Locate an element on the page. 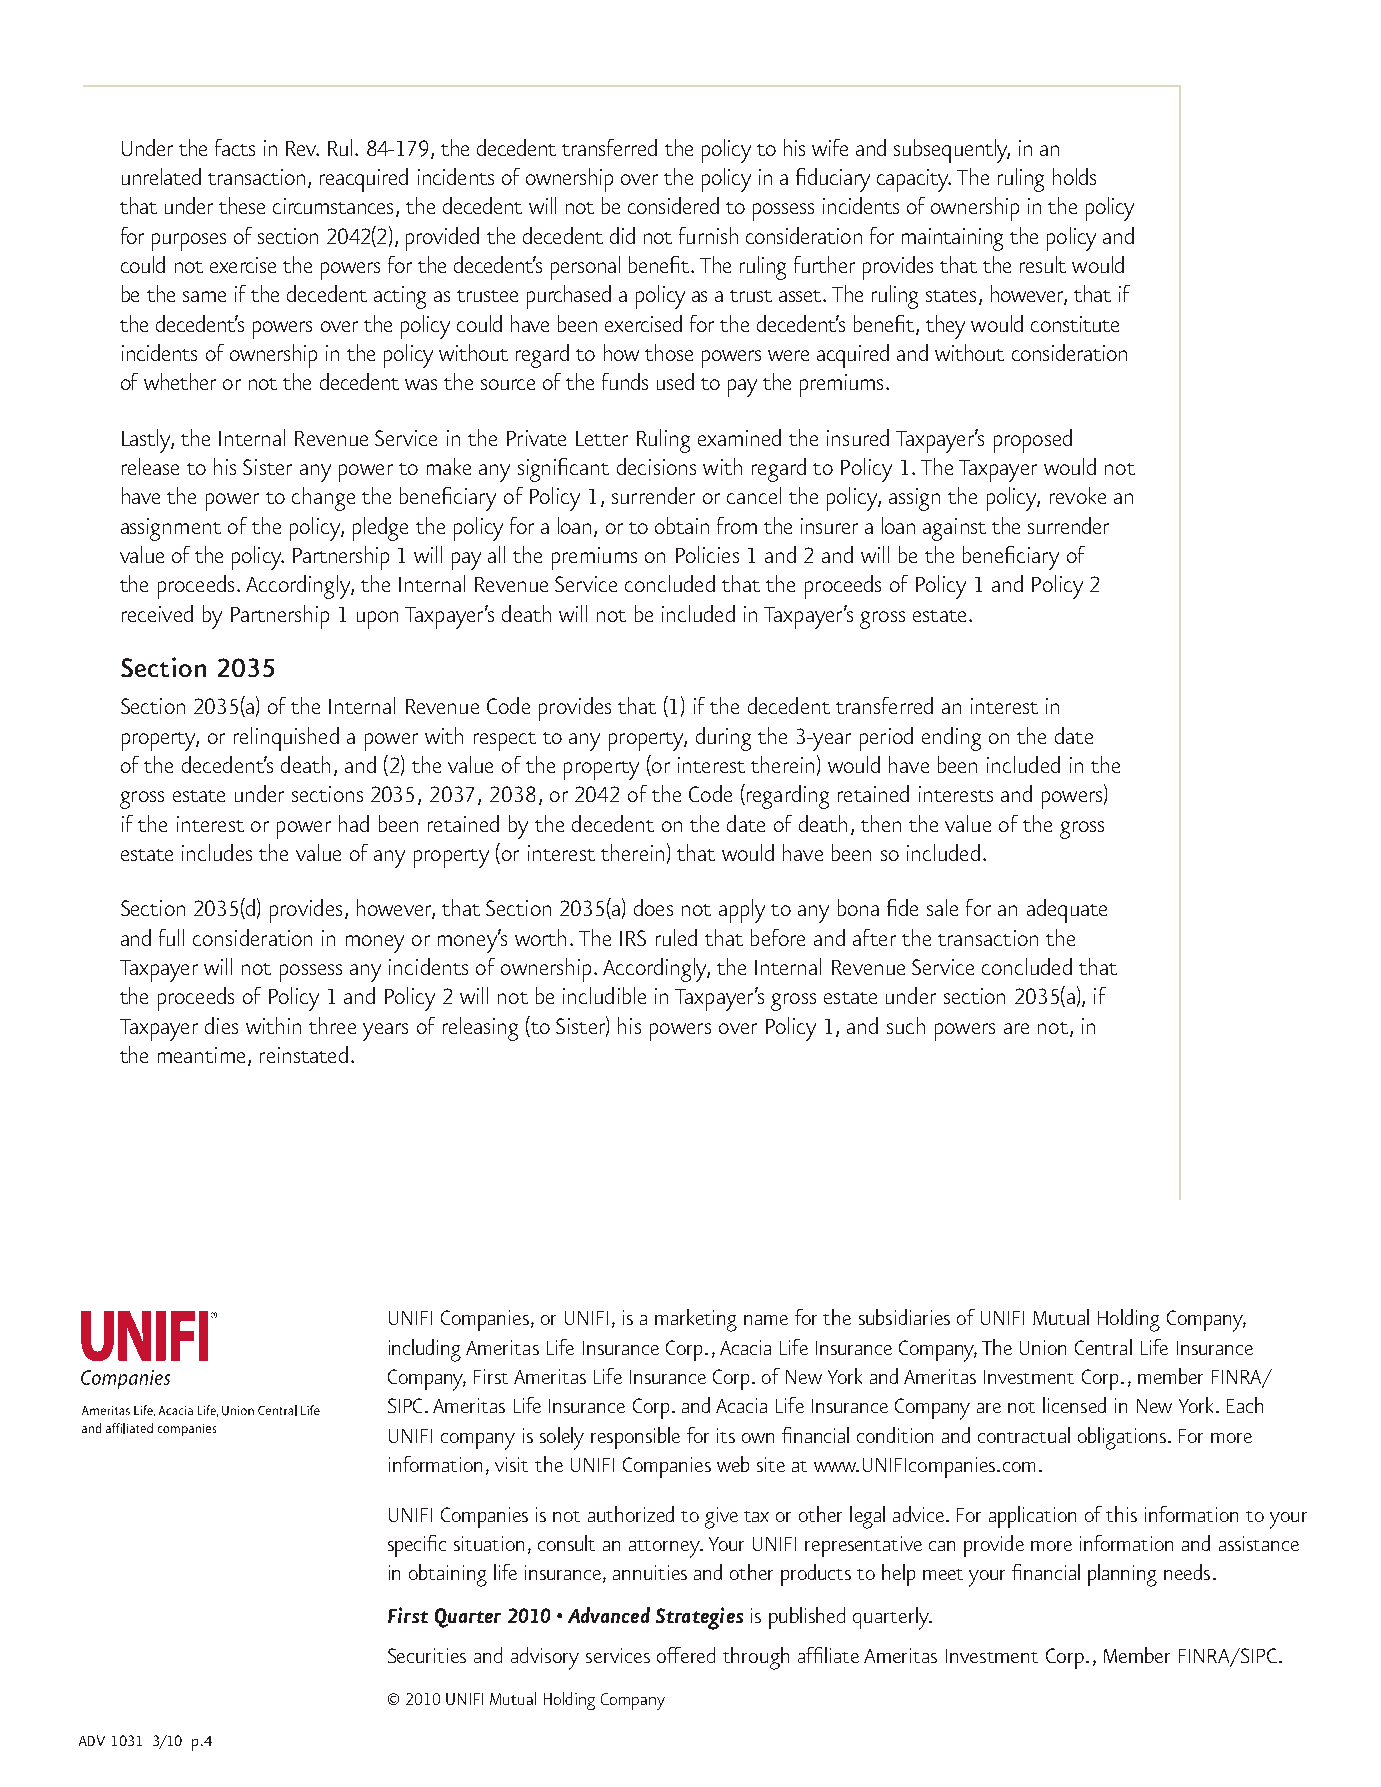 The image size is (1381, 1787). reinstated is located at coordinates (304, 1054).
